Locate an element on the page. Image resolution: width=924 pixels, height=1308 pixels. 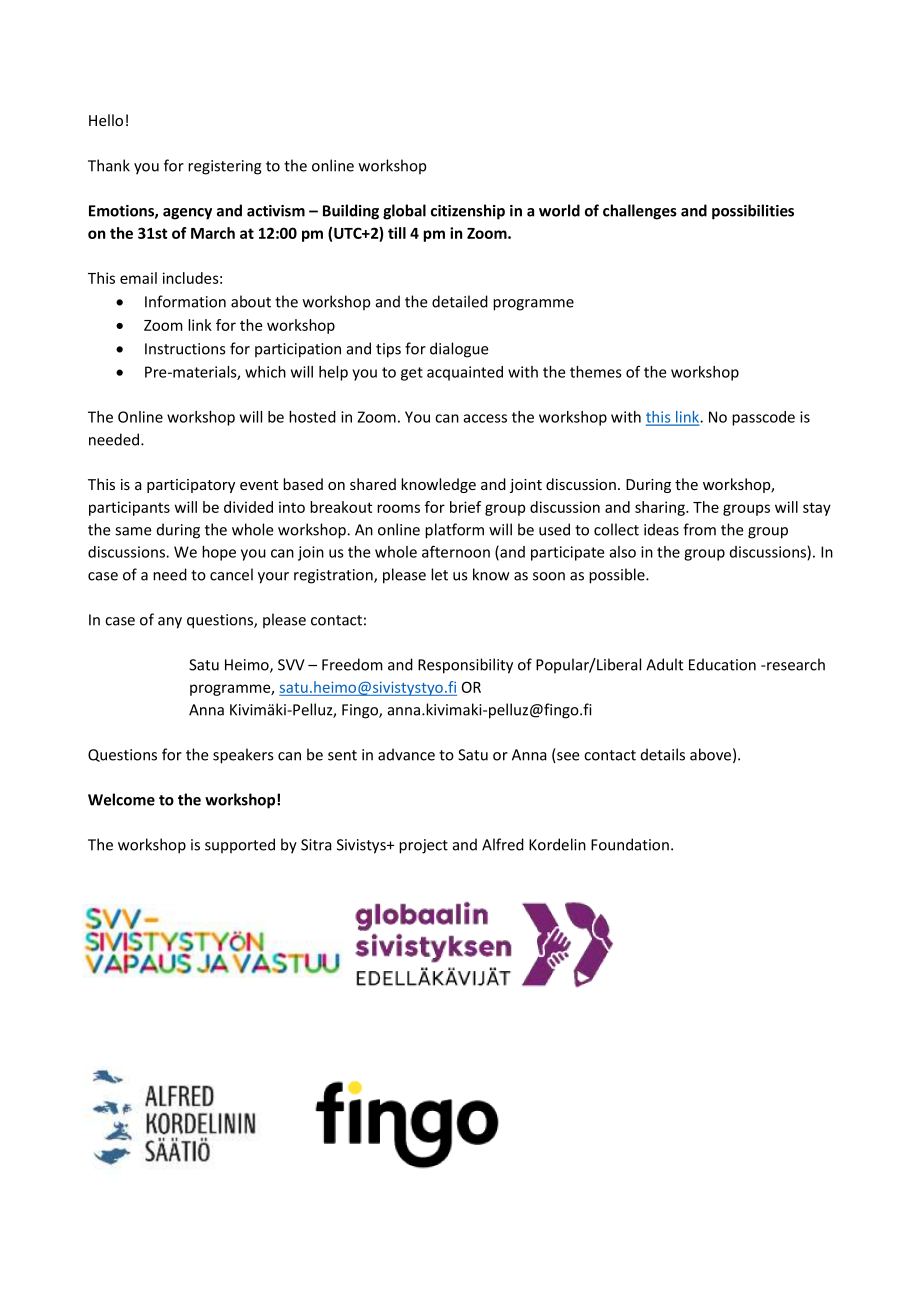
Foundation is located at coordinates (630, 844).
